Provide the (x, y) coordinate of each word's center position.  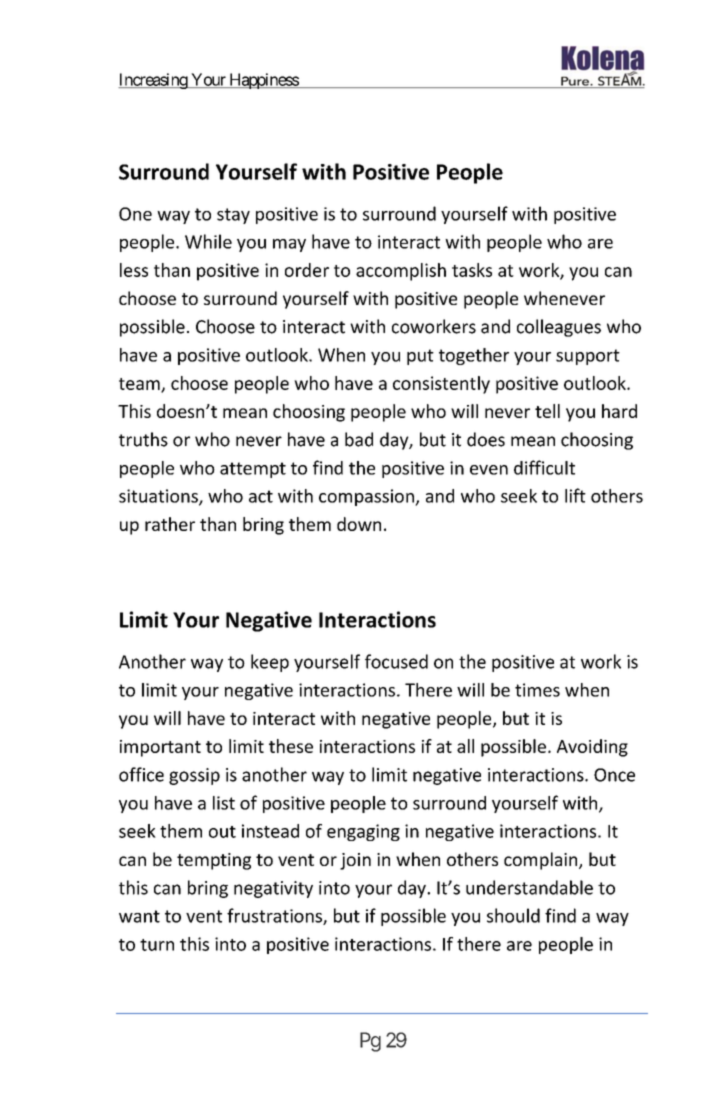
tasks (472, 270)
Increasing (153, 81)
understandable (529, 887)
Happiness (263, 81)
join (355, 861)
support (588, 357)
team (140, 385)
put (420, 357)
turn (157, 945)
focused (396, 661)
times (537, 690)
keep (270, 663)
